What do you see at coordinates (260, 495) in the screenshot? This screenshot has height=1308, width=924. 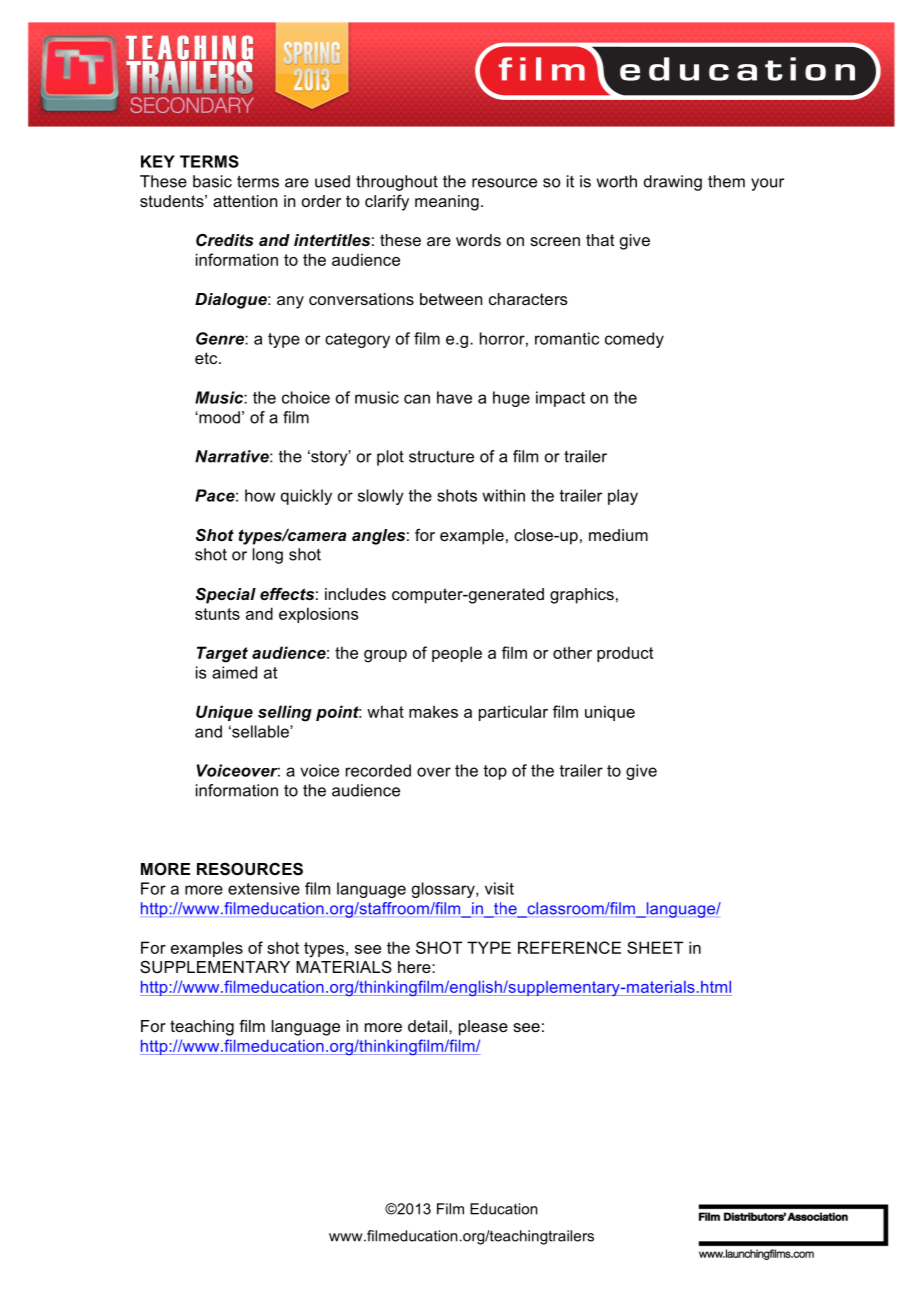 I see `how` at bounding box center [260, 495].
